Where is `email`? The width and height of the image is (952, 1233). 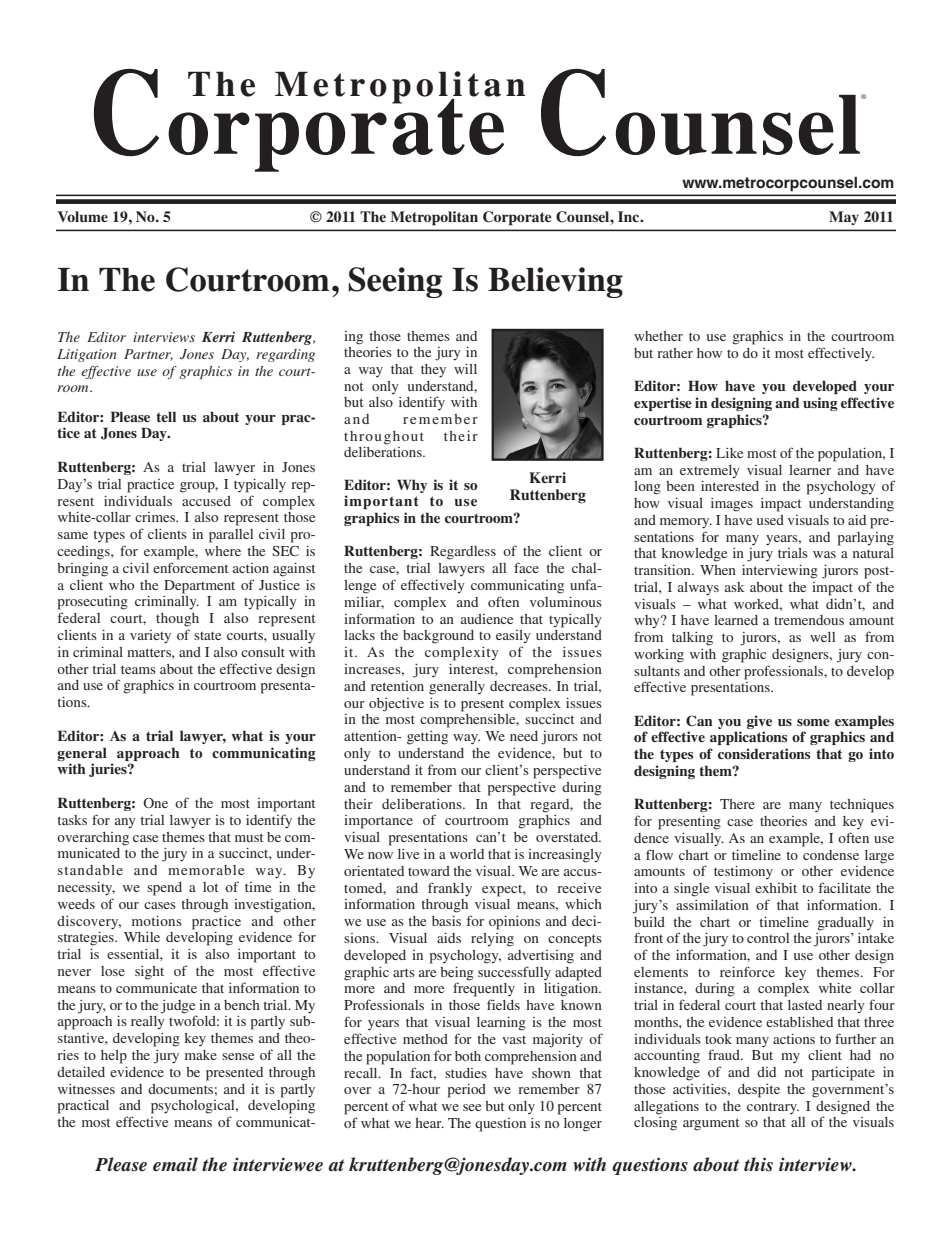
email is located at coordinates (175, 1164).
